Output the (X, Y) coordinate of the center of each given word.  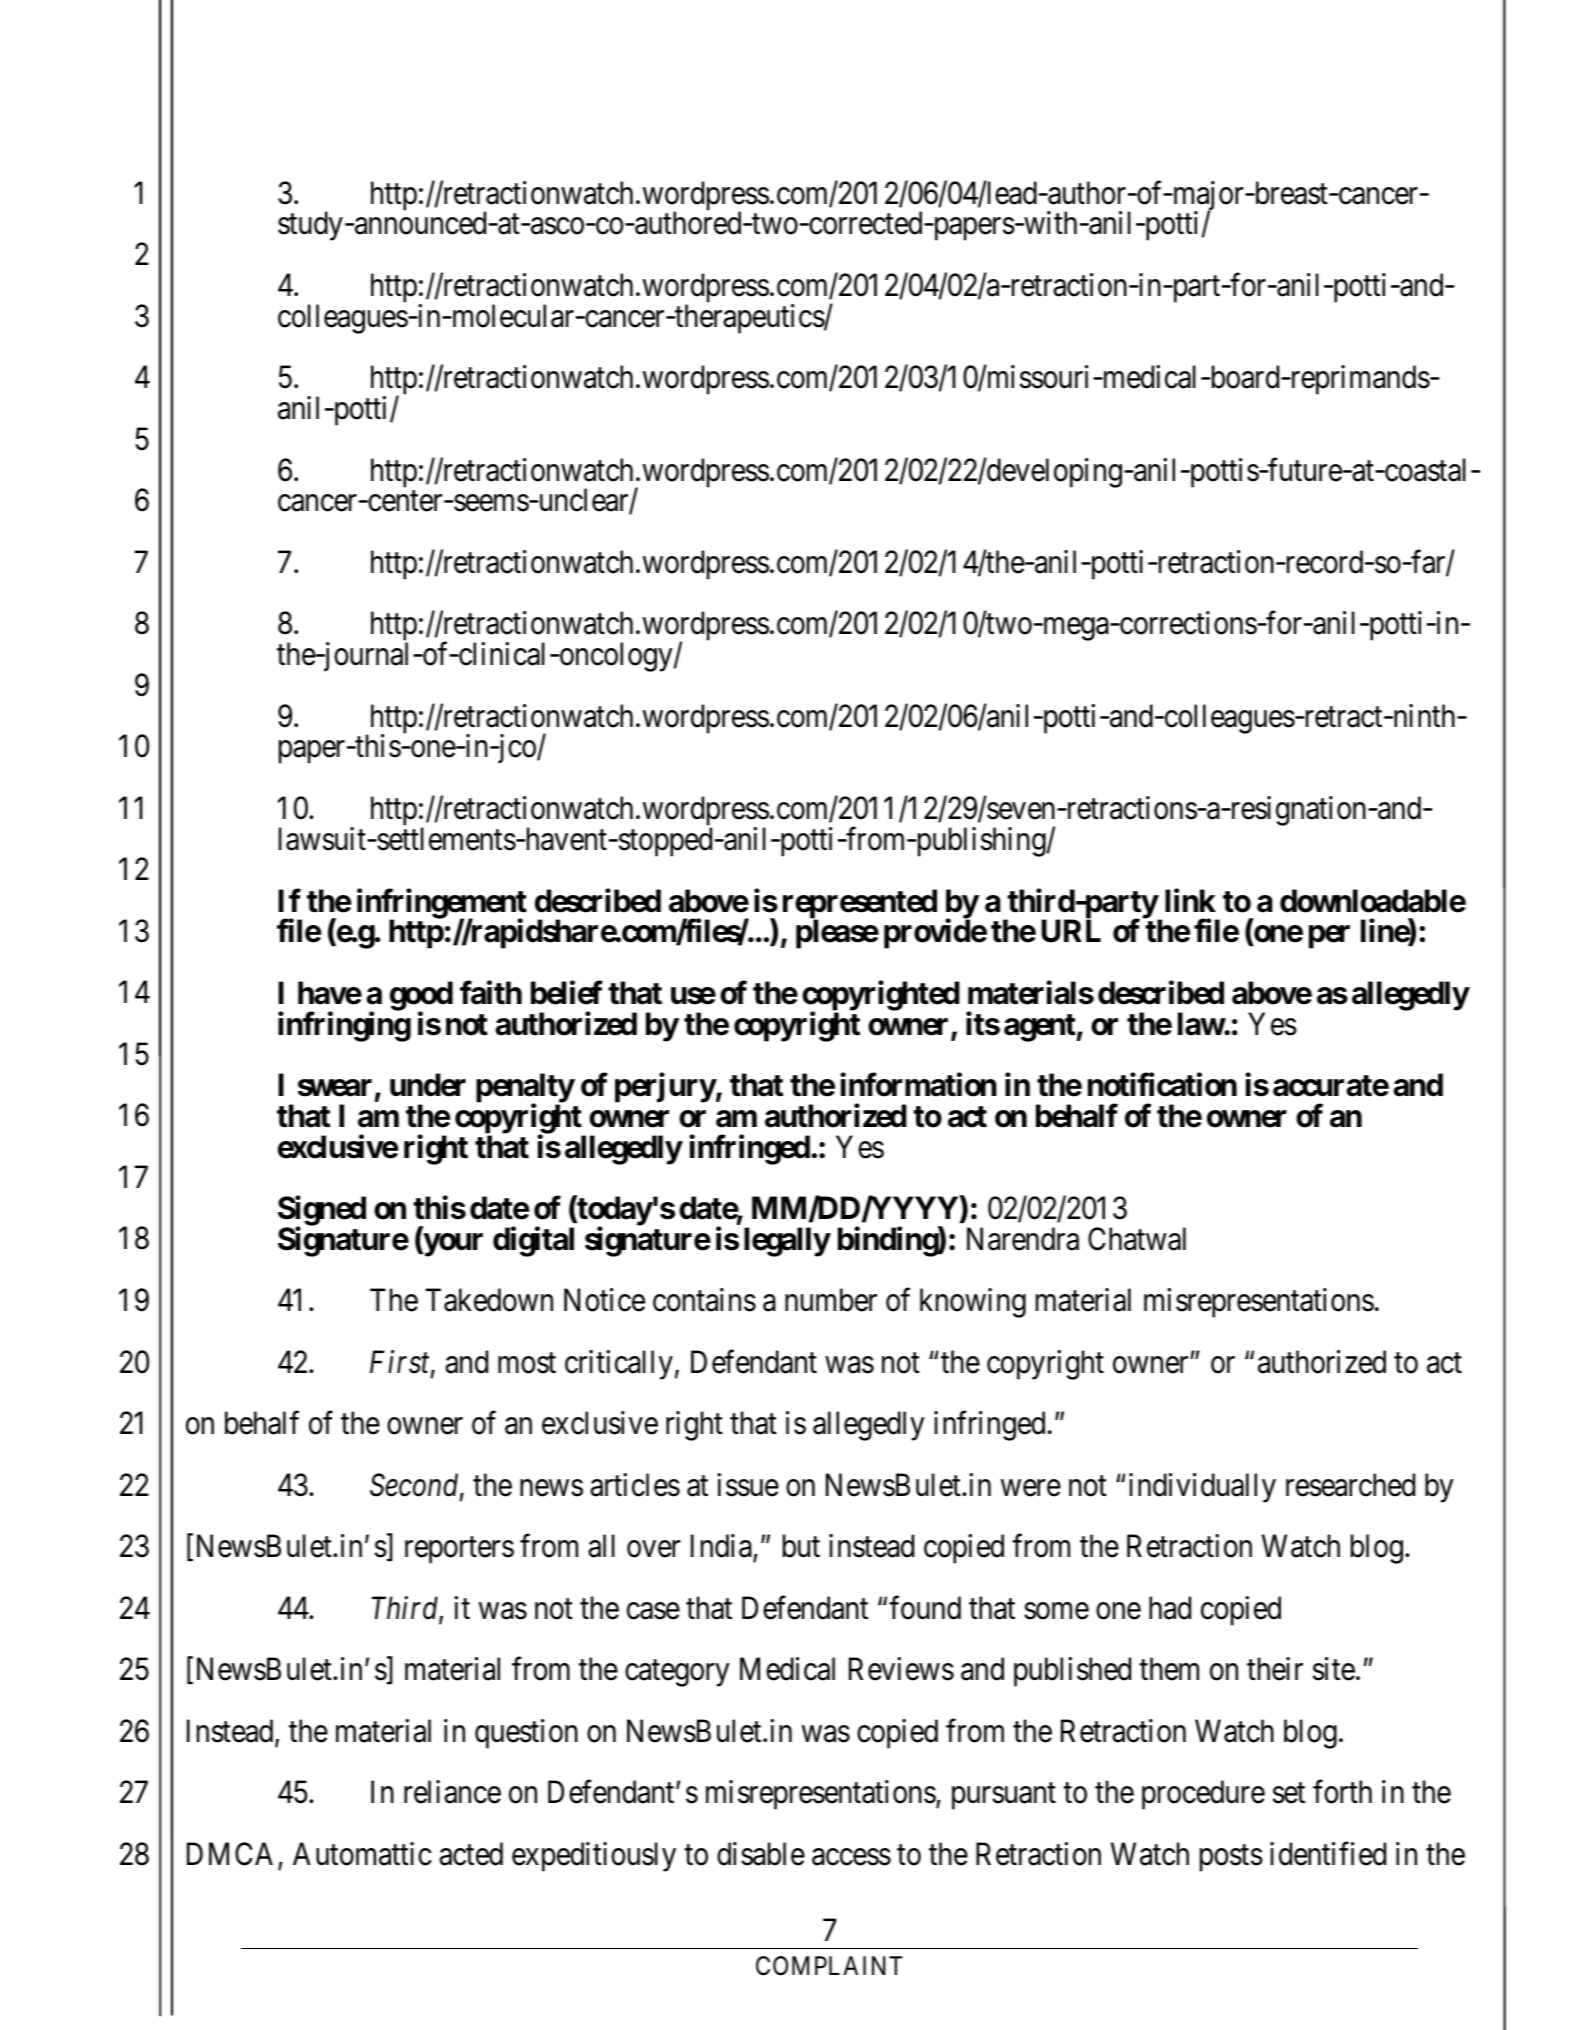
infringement (442, 904)
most (527, 1363)
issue (748, 1485)
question (526, 1734)
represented (860, 905)
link (1190, 900)
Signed (322, 1212)
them (1169, 1669)
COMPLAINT (829, 1966)
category (677, 1673)
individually (1202, 1488)
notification (1162, 1085)
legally (787, 1242)
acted (471, 1854)
